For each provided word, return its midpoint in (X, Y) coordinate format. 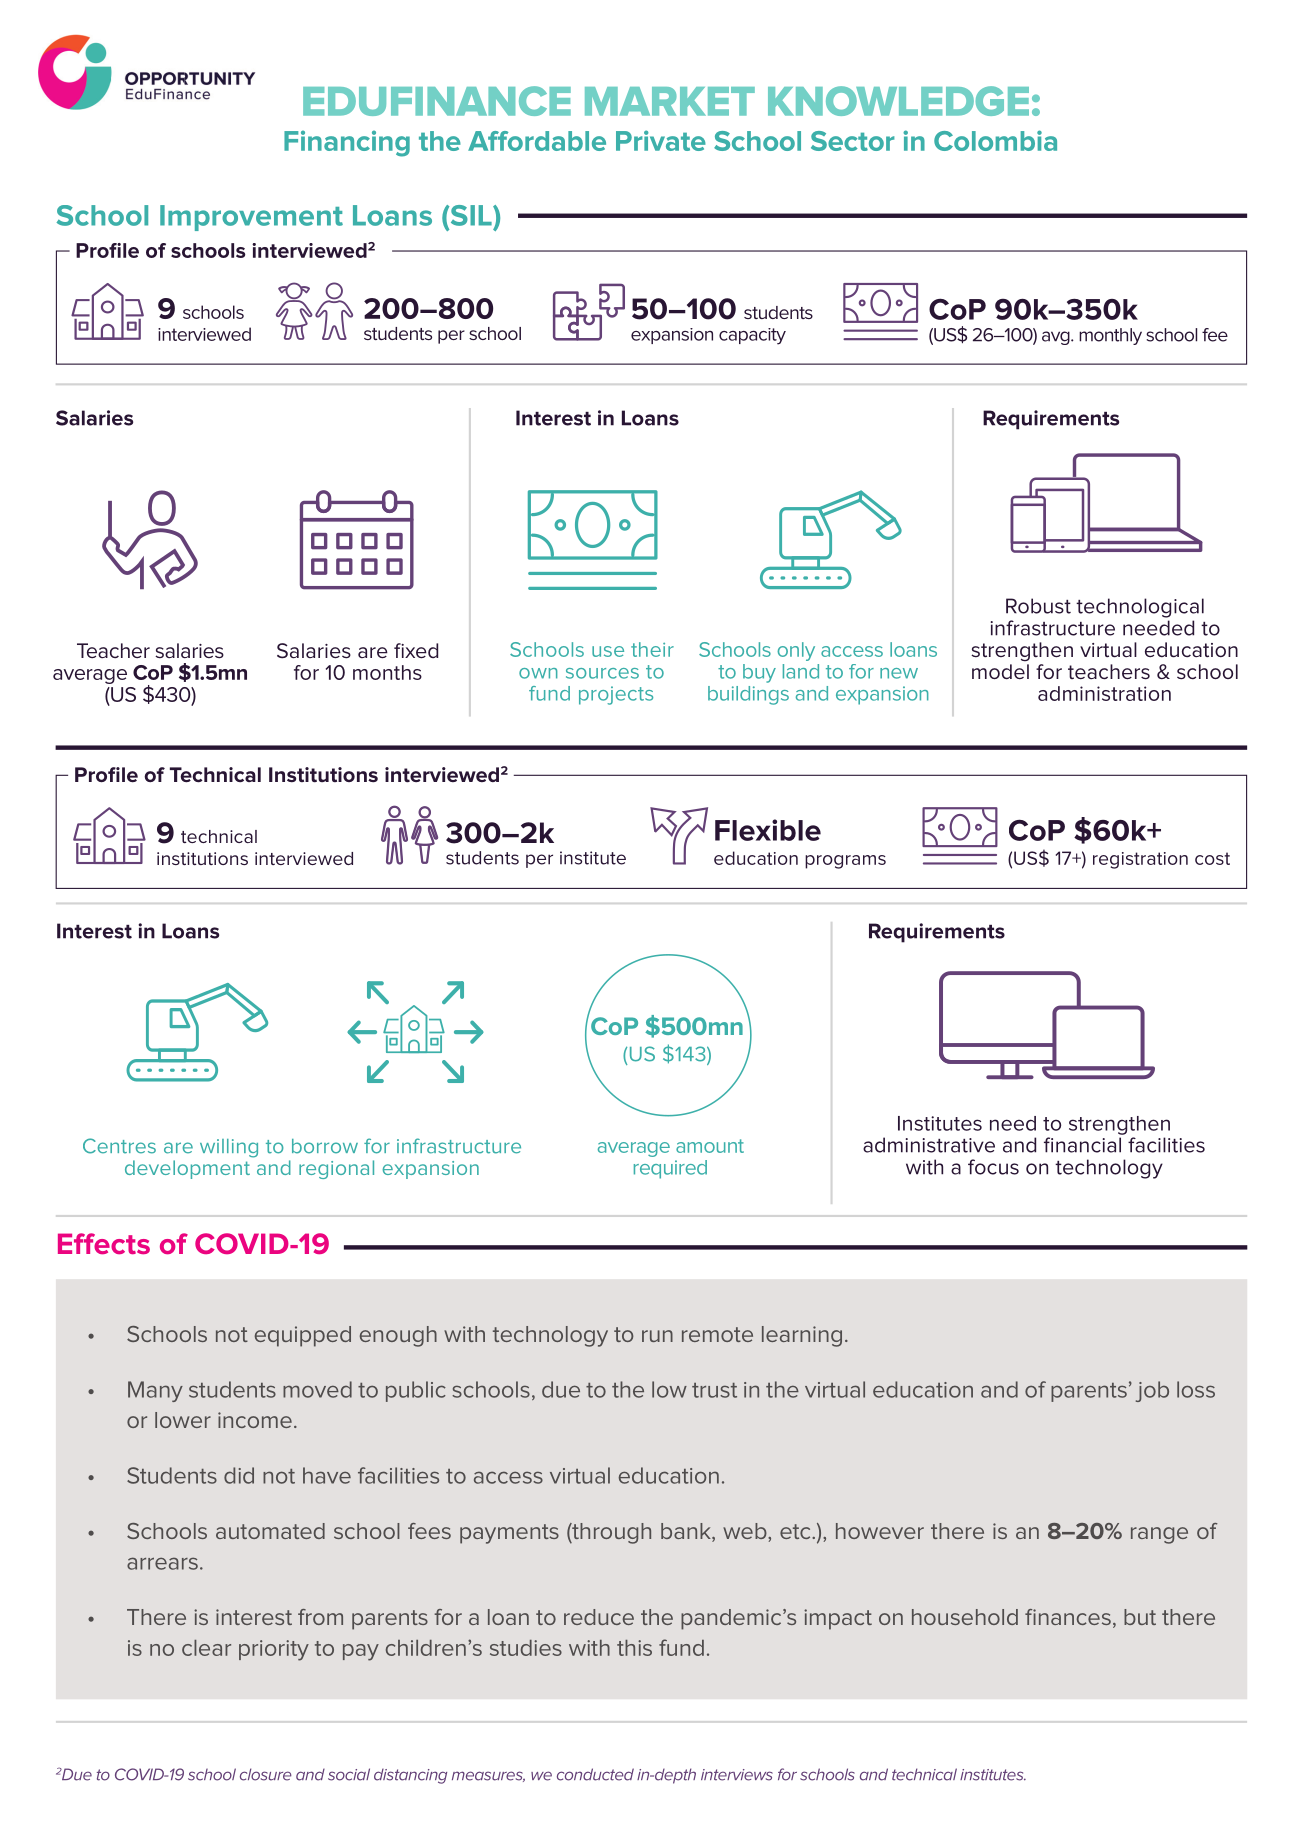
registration (1140, 860)
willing (229, 1148)
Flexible (768, 830)
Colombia (995, 140)
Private (661, 140)
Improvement (251, 218)
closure (266, 1774)
